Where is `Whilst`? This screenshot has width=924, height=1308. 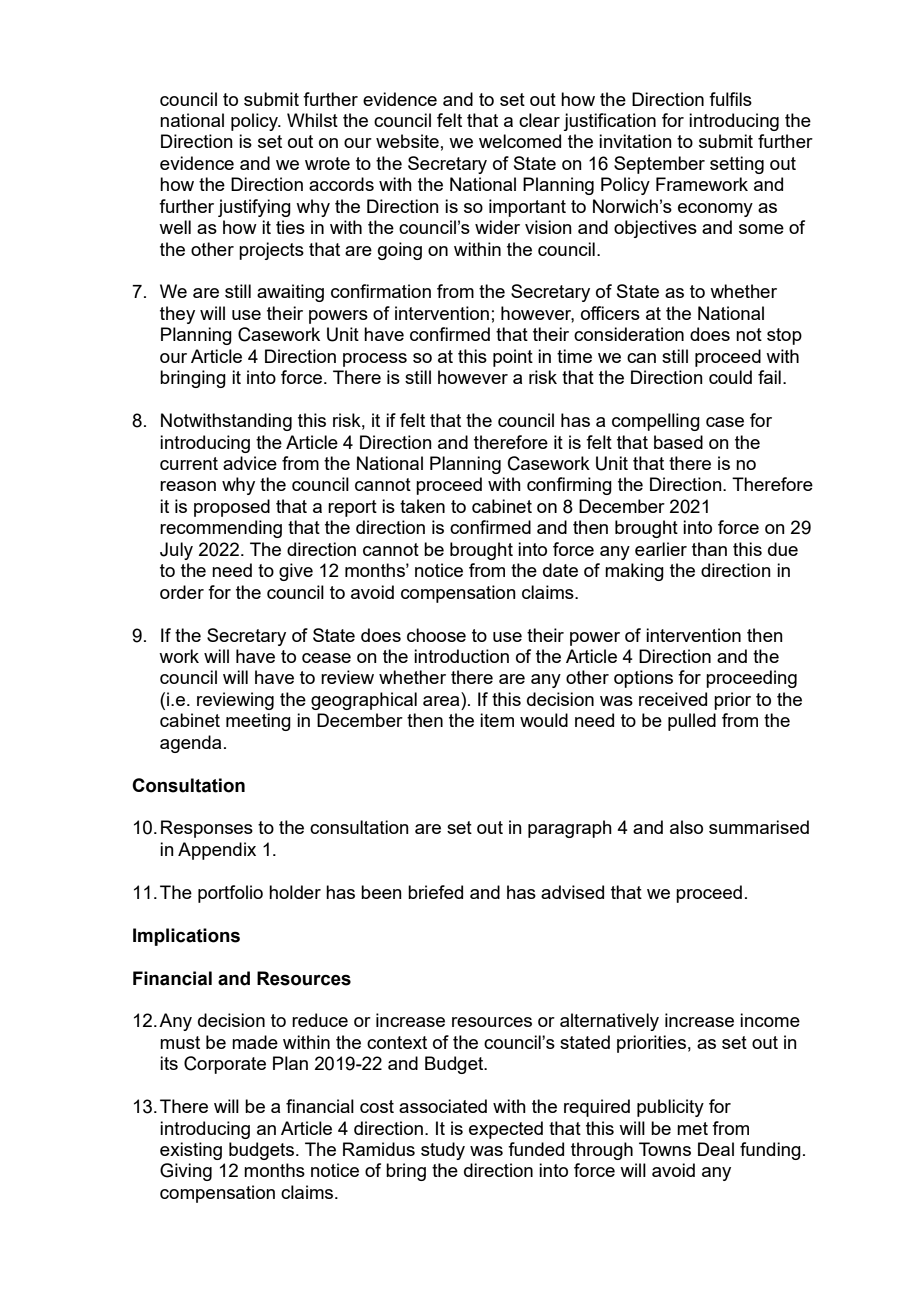 Whilst is located at coordinates (312, 120).
